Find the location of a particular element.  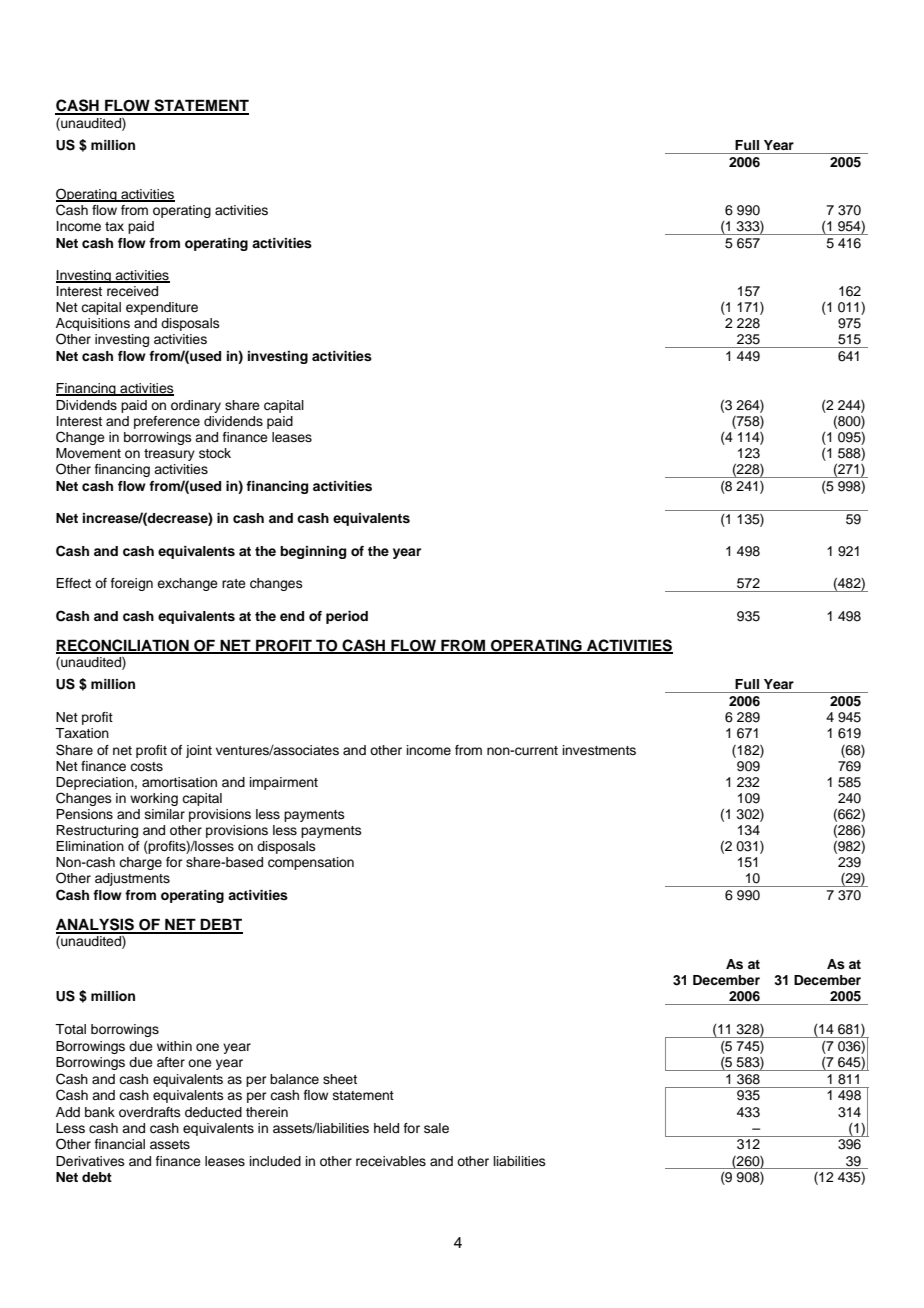

Taxation is located at coordinates (82, 733).
